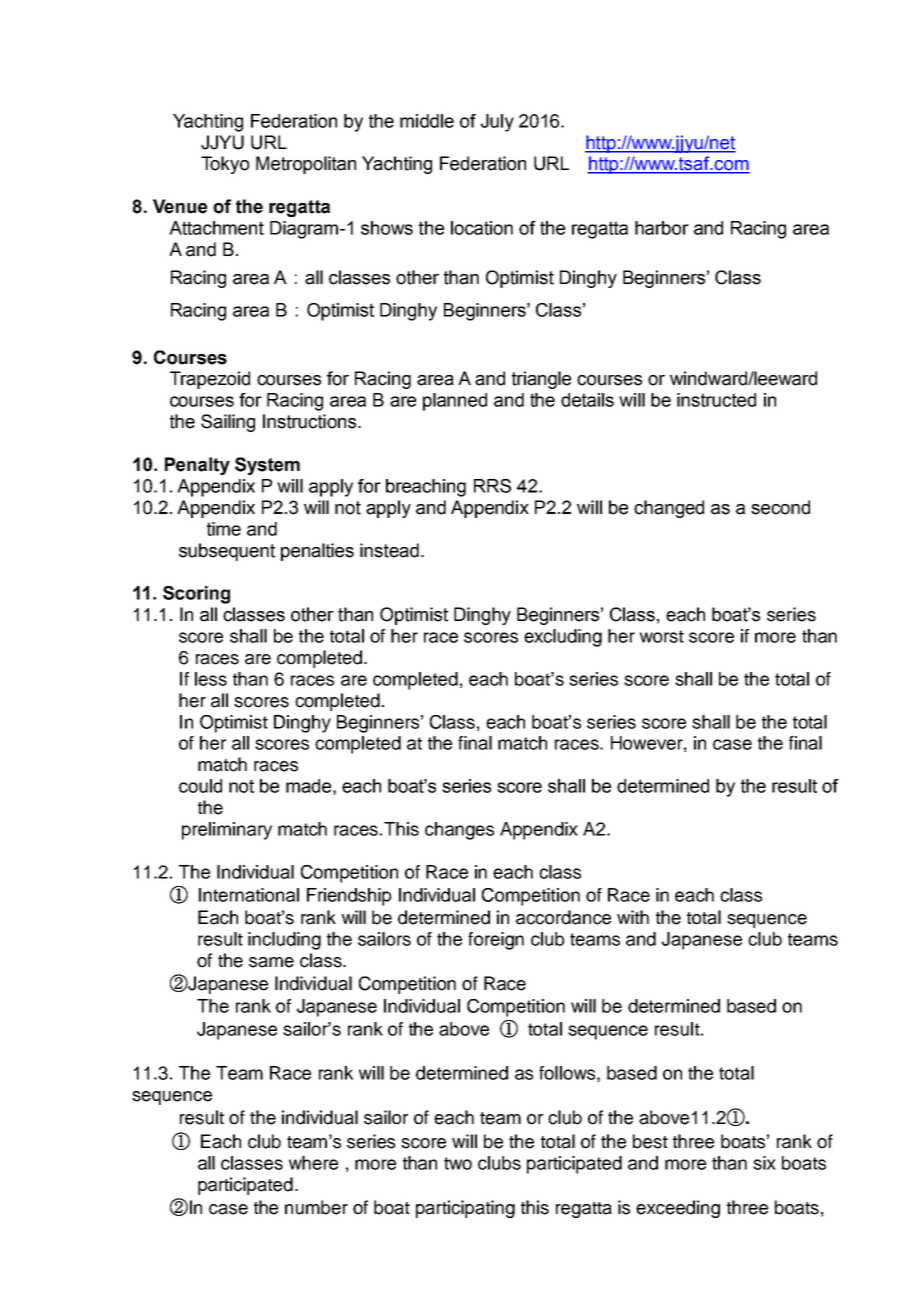 Image resolution: width=924 pixels, height=1308 pixels. Describe the element at coordinates (458, 1163) in the document. I see `two` at that location.
